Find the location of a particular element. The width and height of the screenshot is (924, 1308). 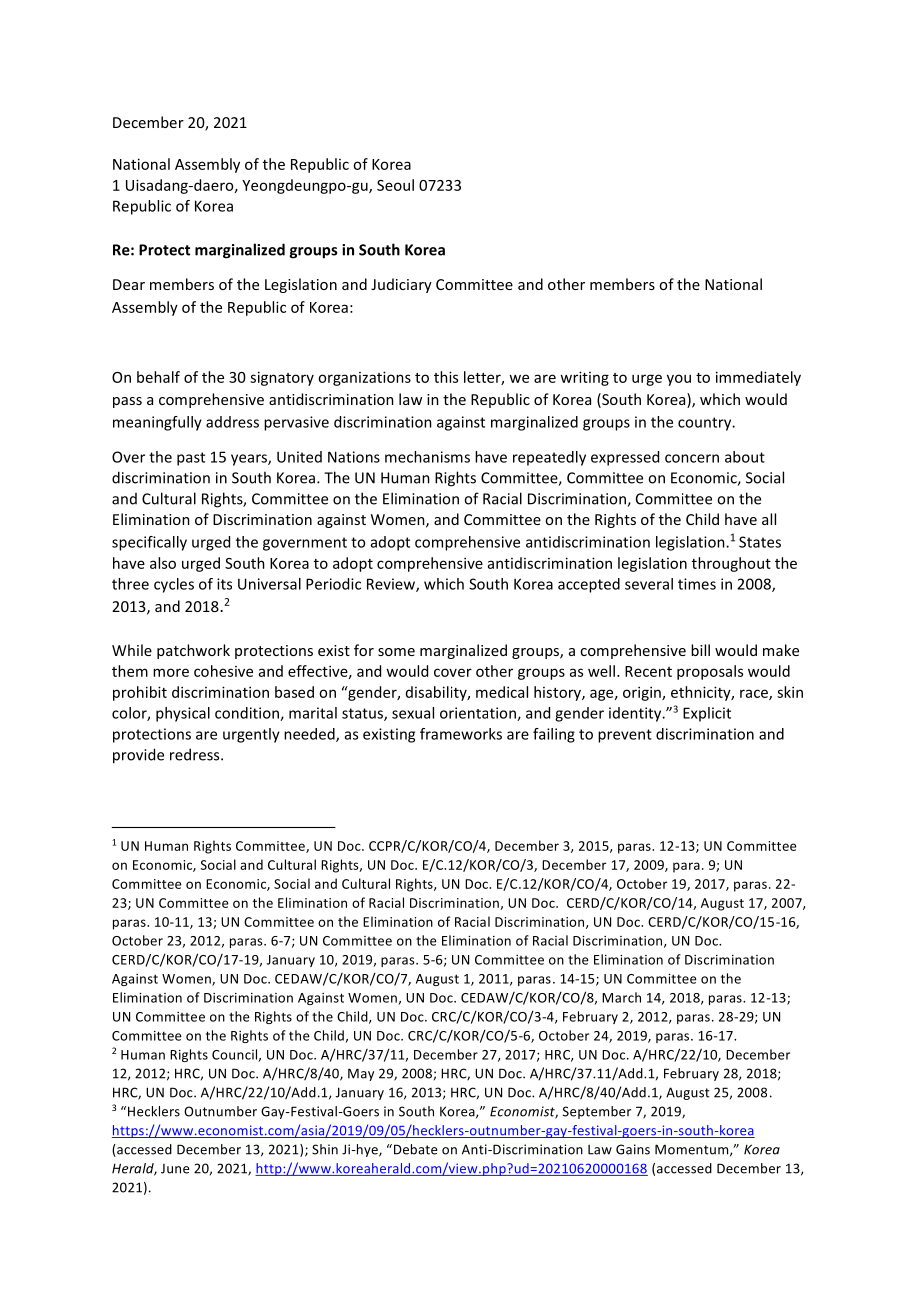

concern is located at coordinates (692, 458).
